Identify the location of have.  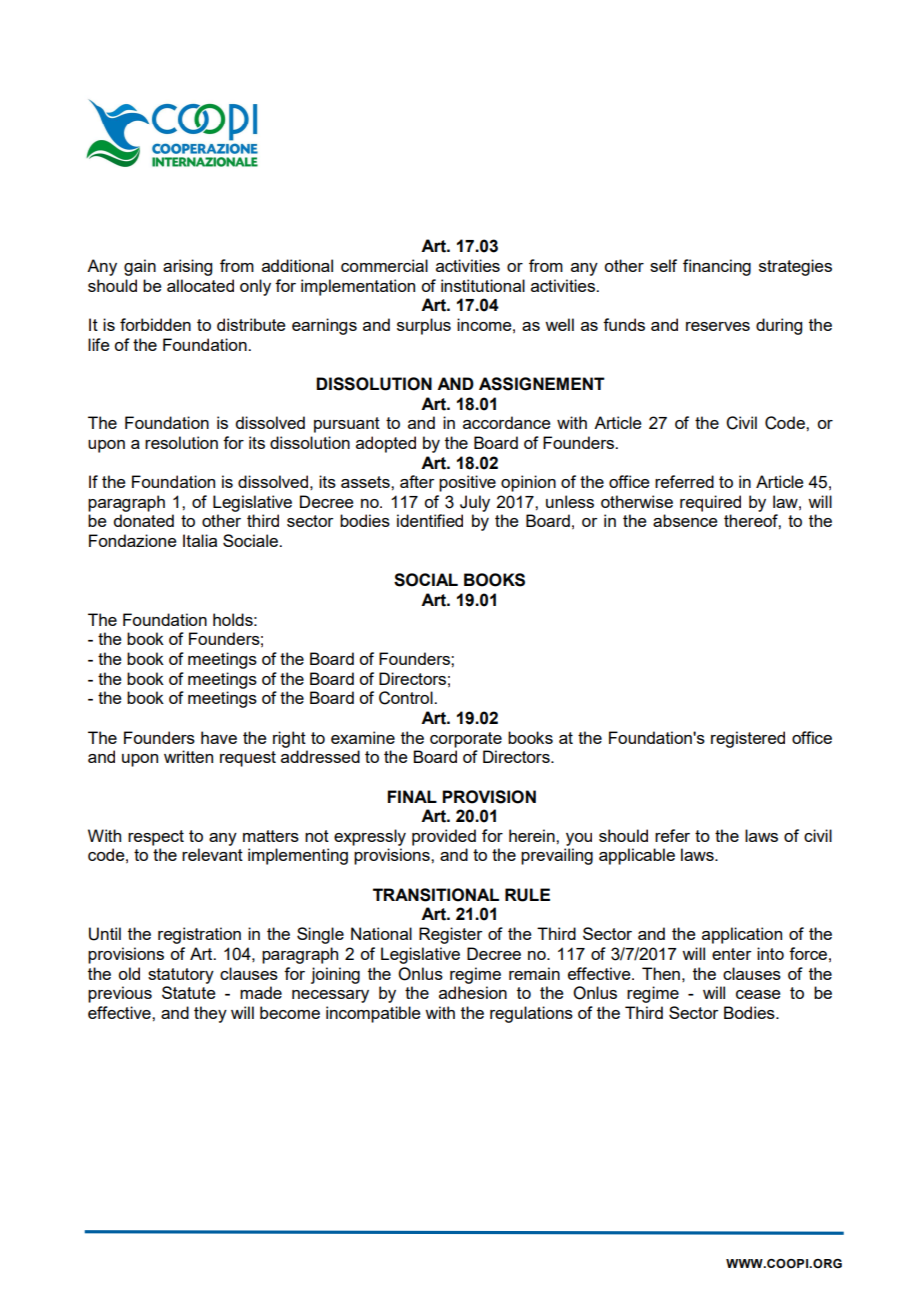
(219, 737).
